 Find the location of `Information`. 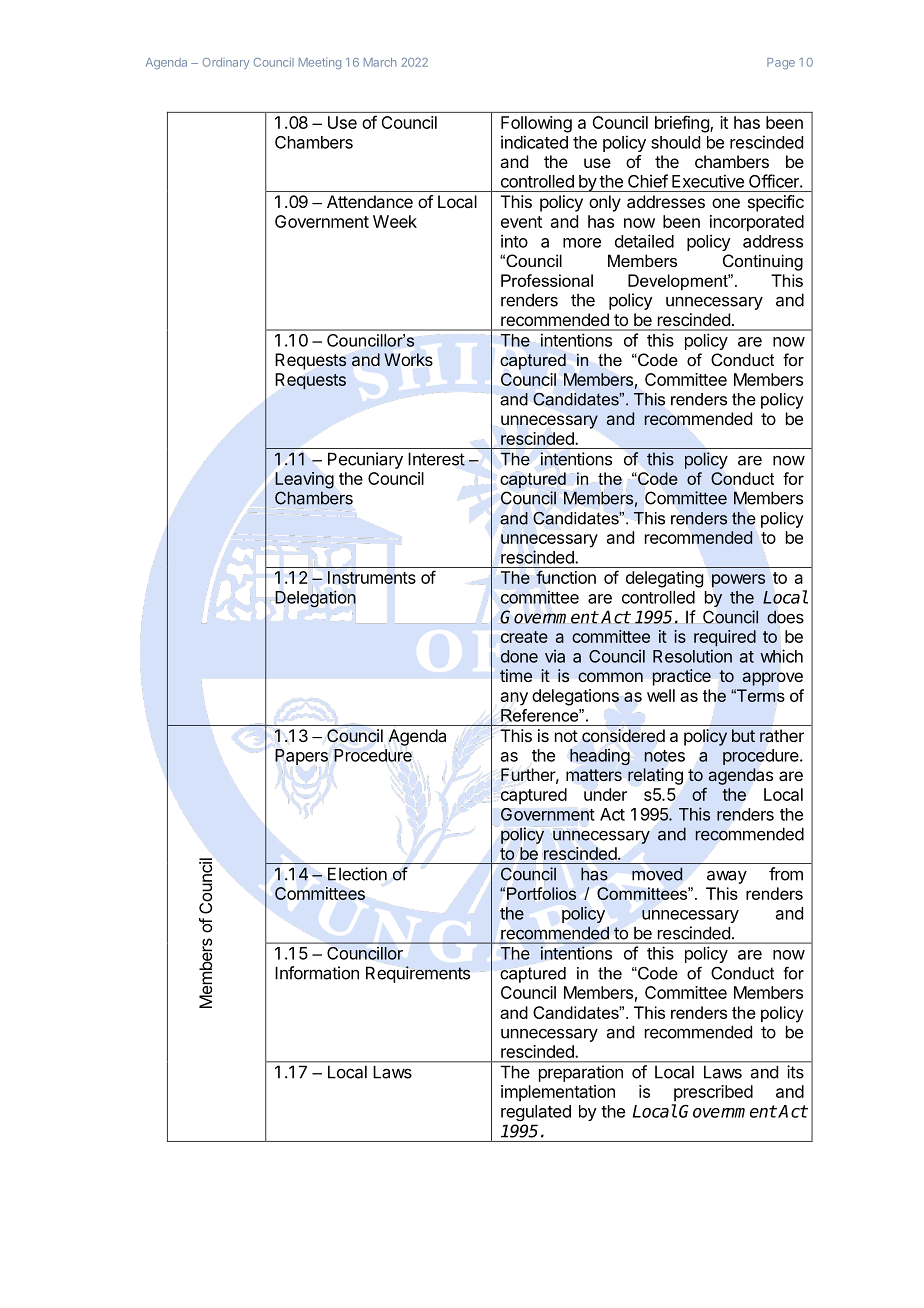

Information is located at coordinates (317, 973).
